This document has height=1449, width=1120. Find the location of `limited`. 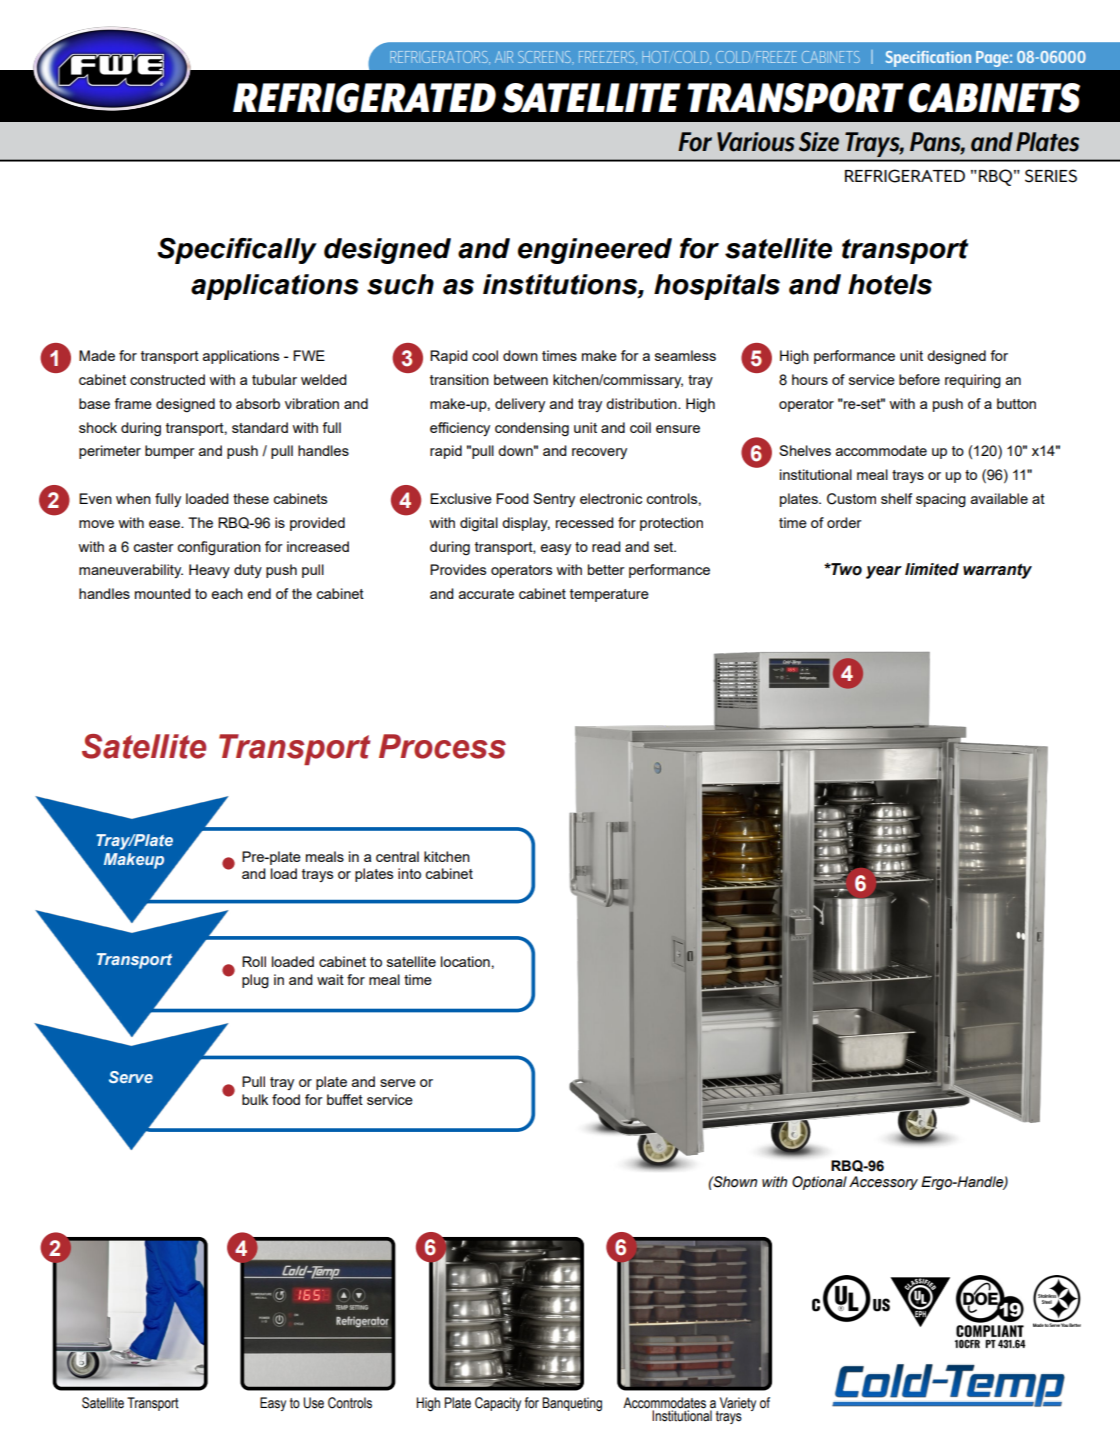

limited is located at coordinates (932, 569).
